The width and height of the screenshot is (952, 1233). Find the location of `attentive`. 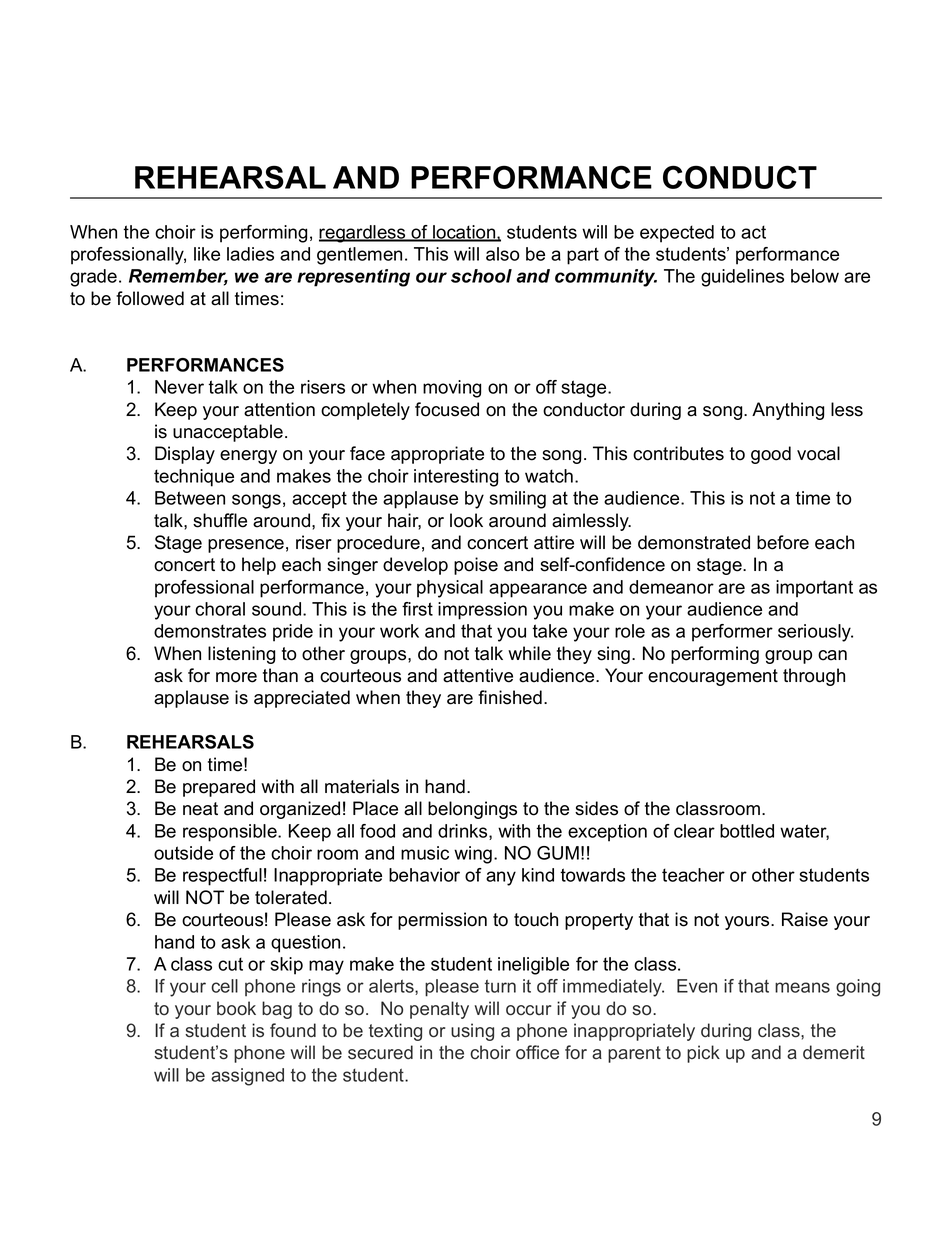

attentive is located at coordinates (478, 675).
